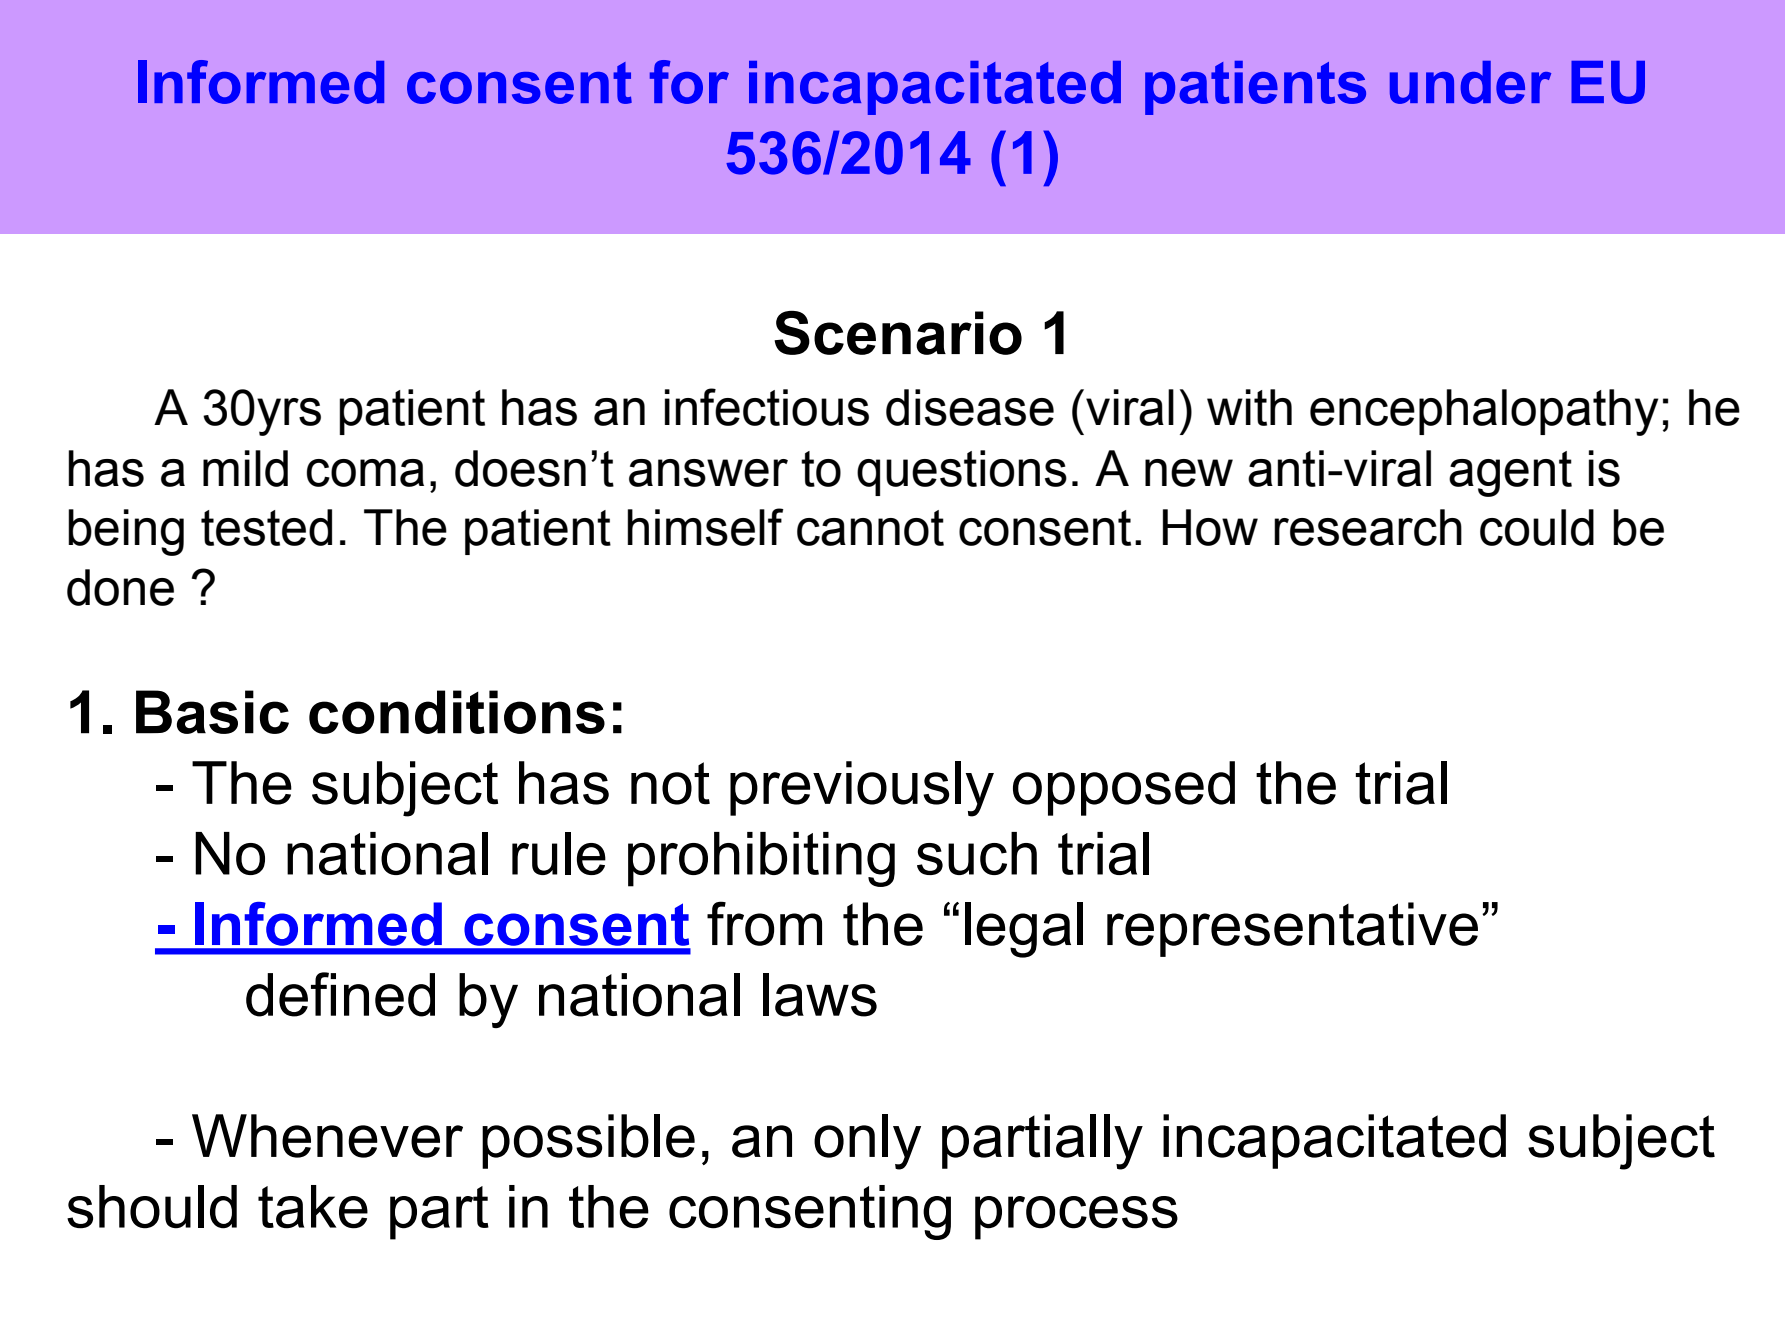 This screenshot has width=1785, height=1338. What do you see at coordinates (212, 712) in the screenshot?
I see `Basic` at bounding box center [212, 712].
